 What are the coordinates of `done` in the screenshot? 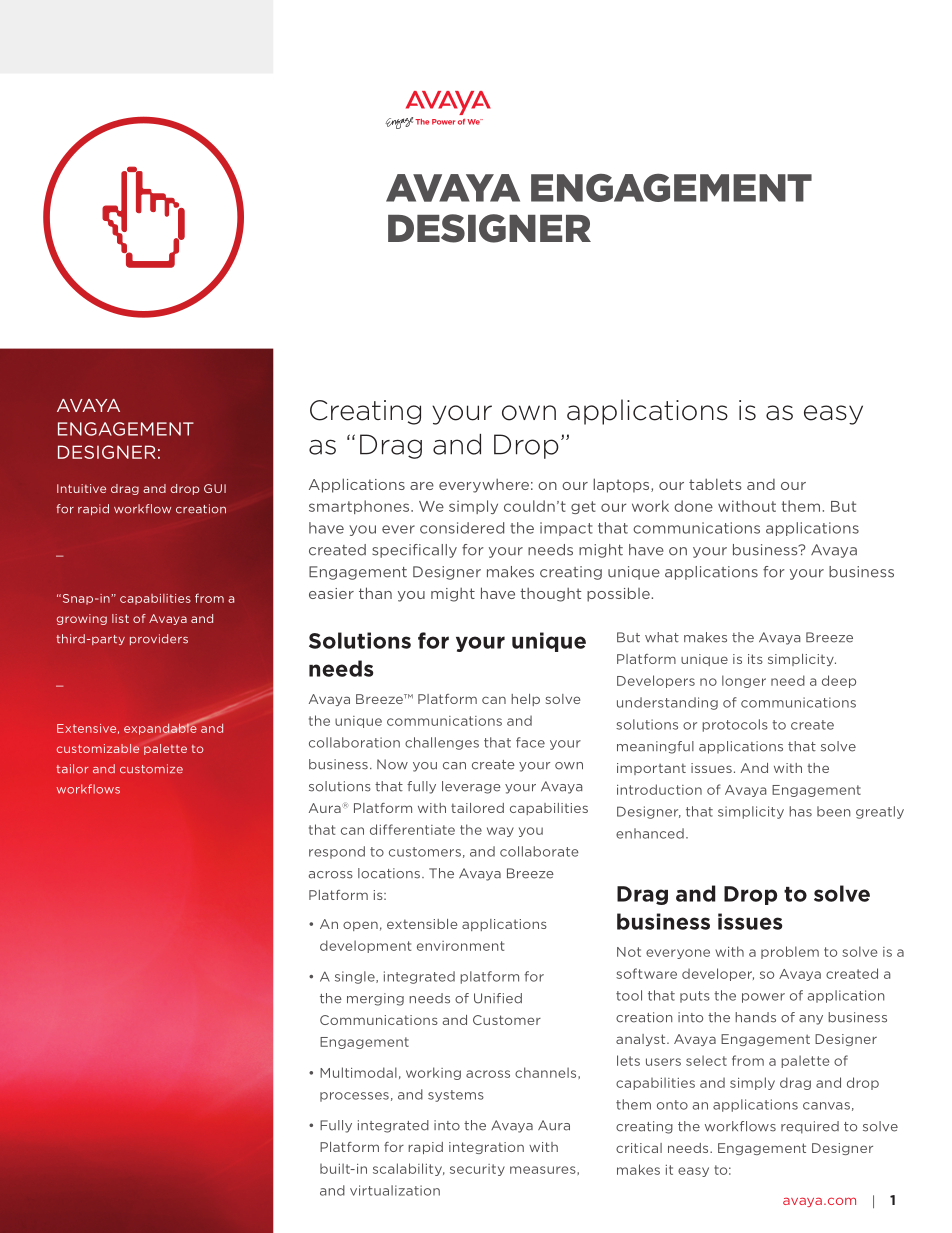 It's located at (693, 506).
